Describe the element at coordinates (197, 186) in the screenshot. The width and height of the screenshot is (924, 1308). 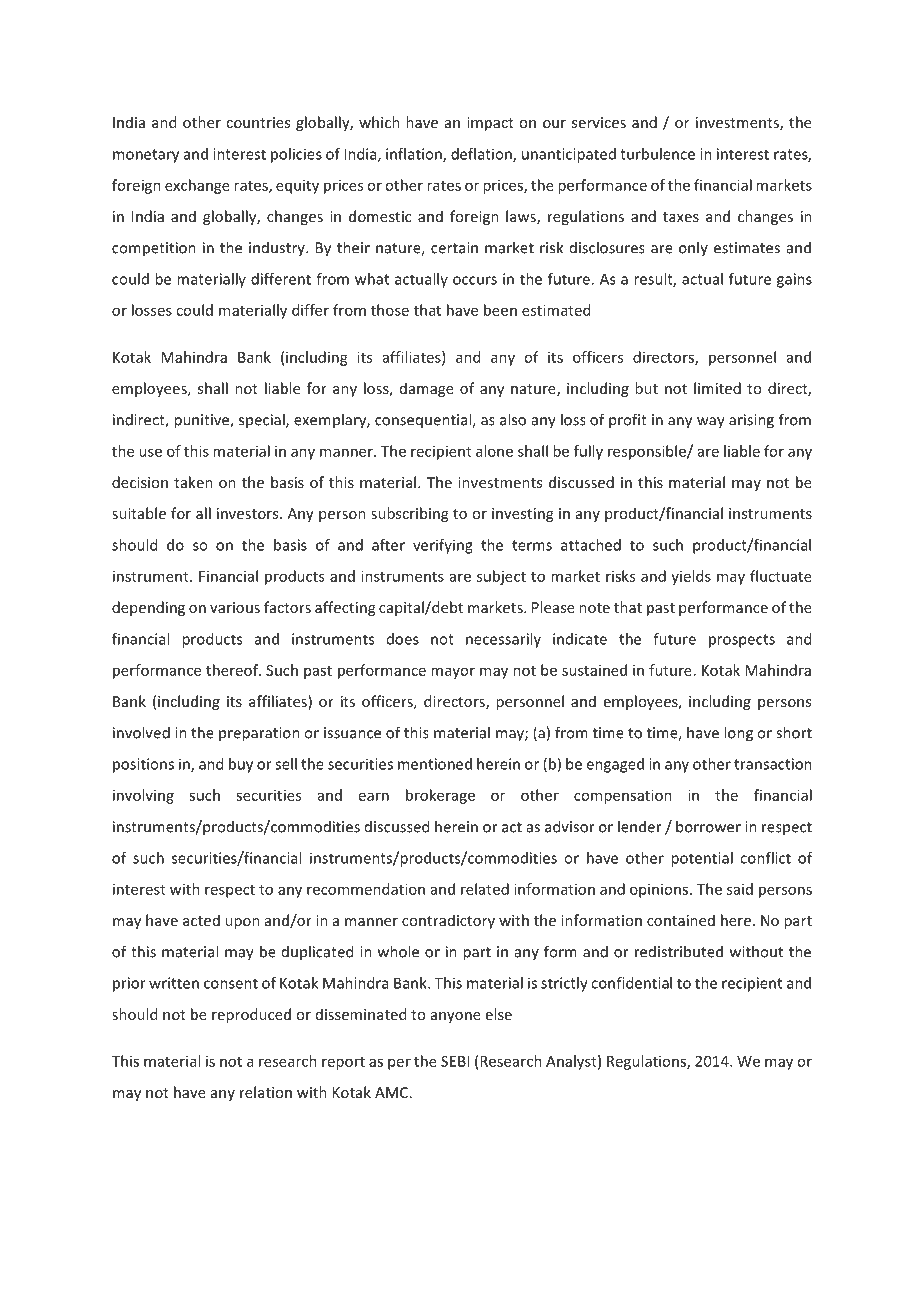
I see `exchange` at that location.
